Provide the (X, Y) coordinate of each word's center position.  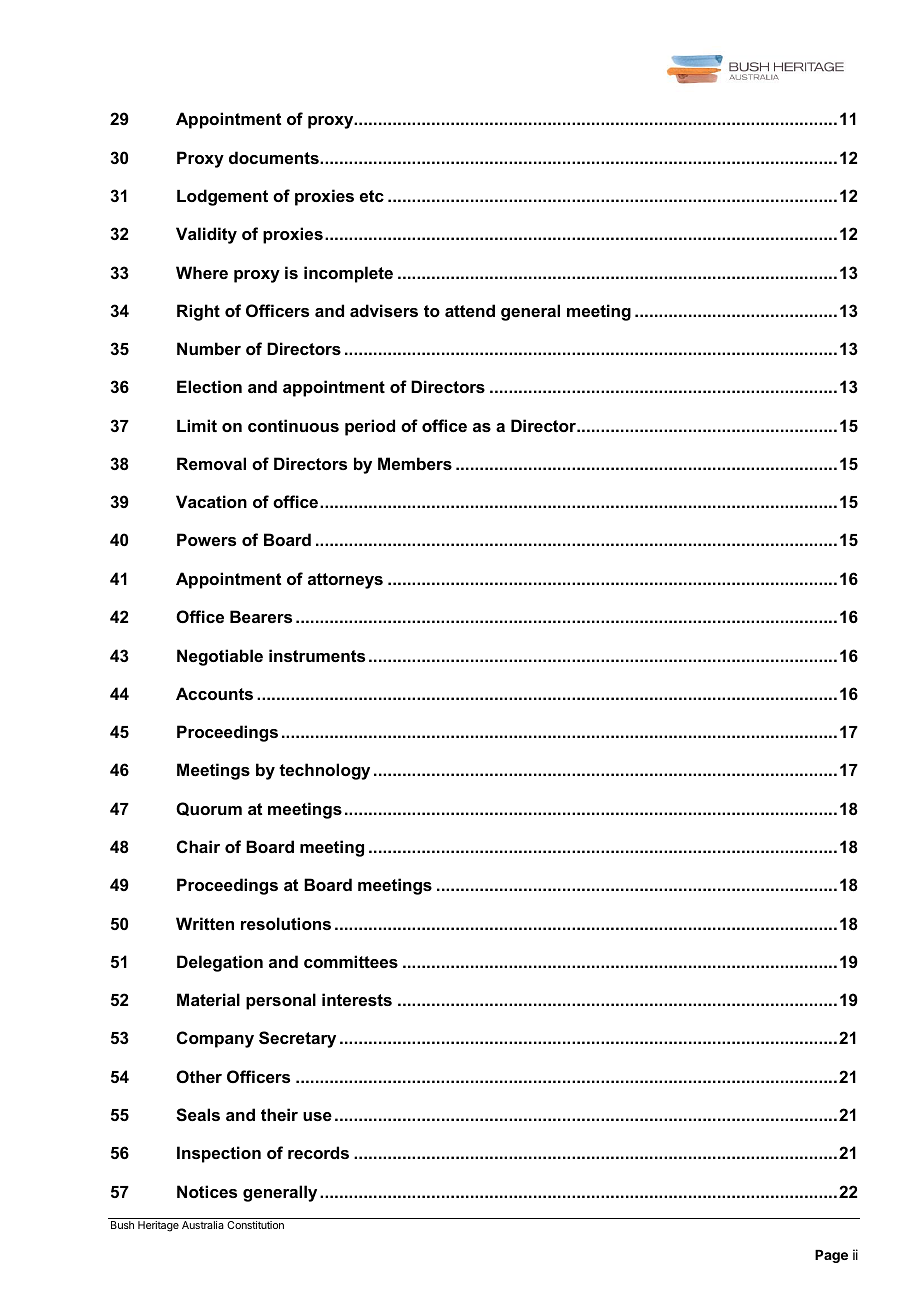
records (318, 1152)
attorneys (345, 581)
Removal (211, 463)
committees (351, 961)
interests (357, 999)
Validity (206, 235)
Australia (203, 1225)
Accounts (214, 693)
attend (470, 310)
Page (831, 1256)
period (370, 427)
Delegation (220, 963)
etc (372, 196)
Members (415, 463)
